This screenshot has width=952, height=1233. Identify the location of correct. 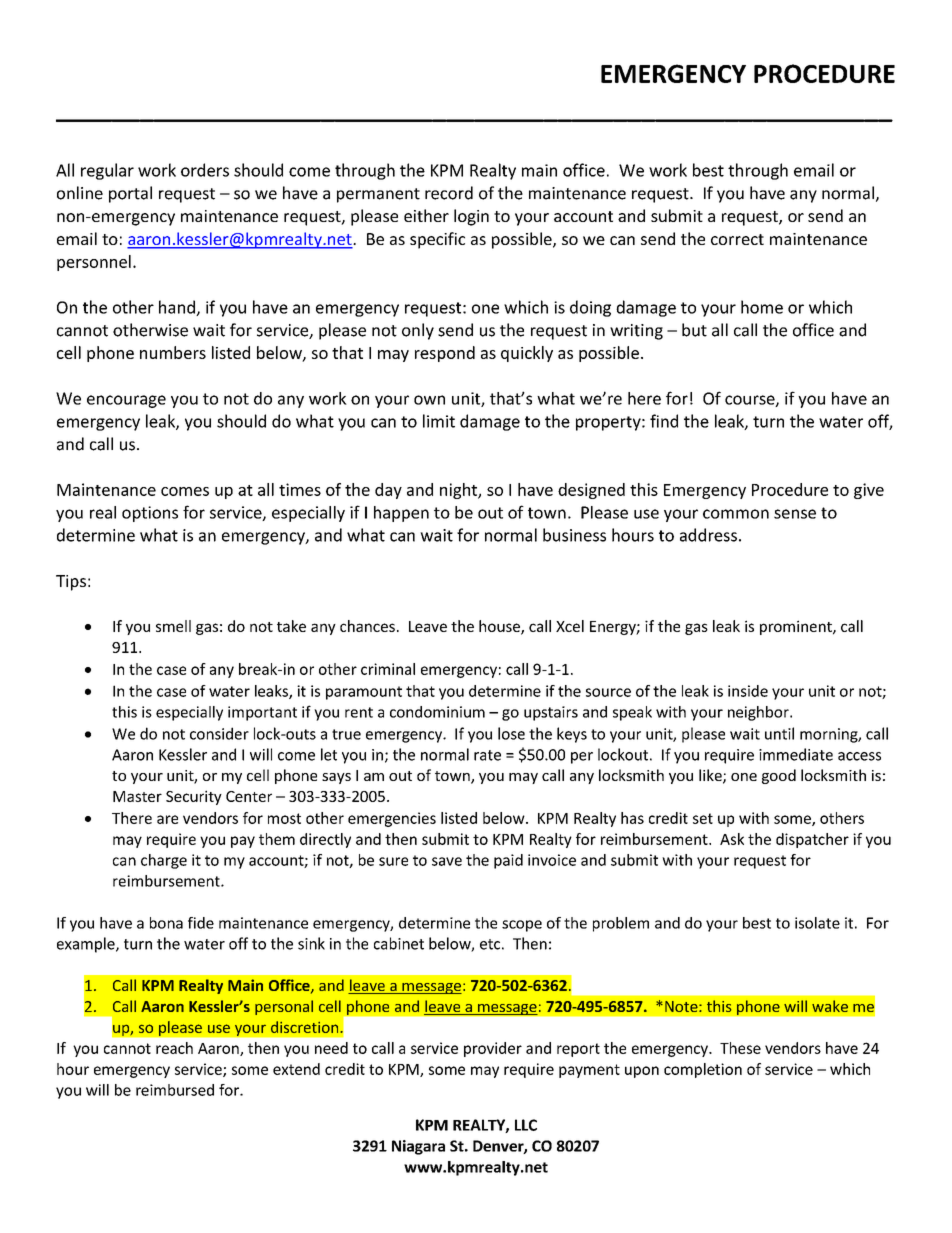
(737, 239).
